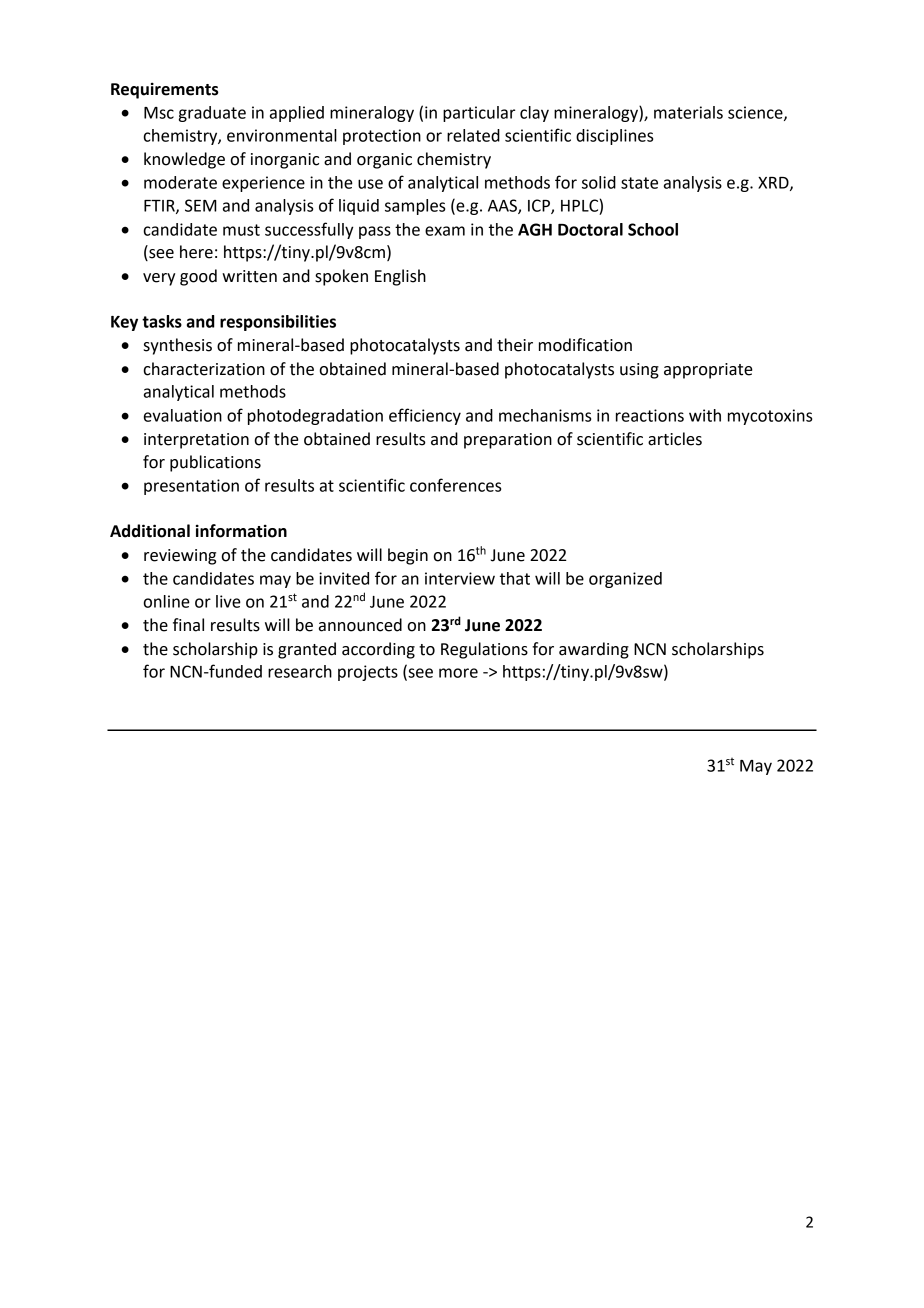 The width and height of the screenshot is (924, 1308). What do you see at coordinates (675, 439) in the screenshot?
I see `articles` at bounding box center [675, 439].
